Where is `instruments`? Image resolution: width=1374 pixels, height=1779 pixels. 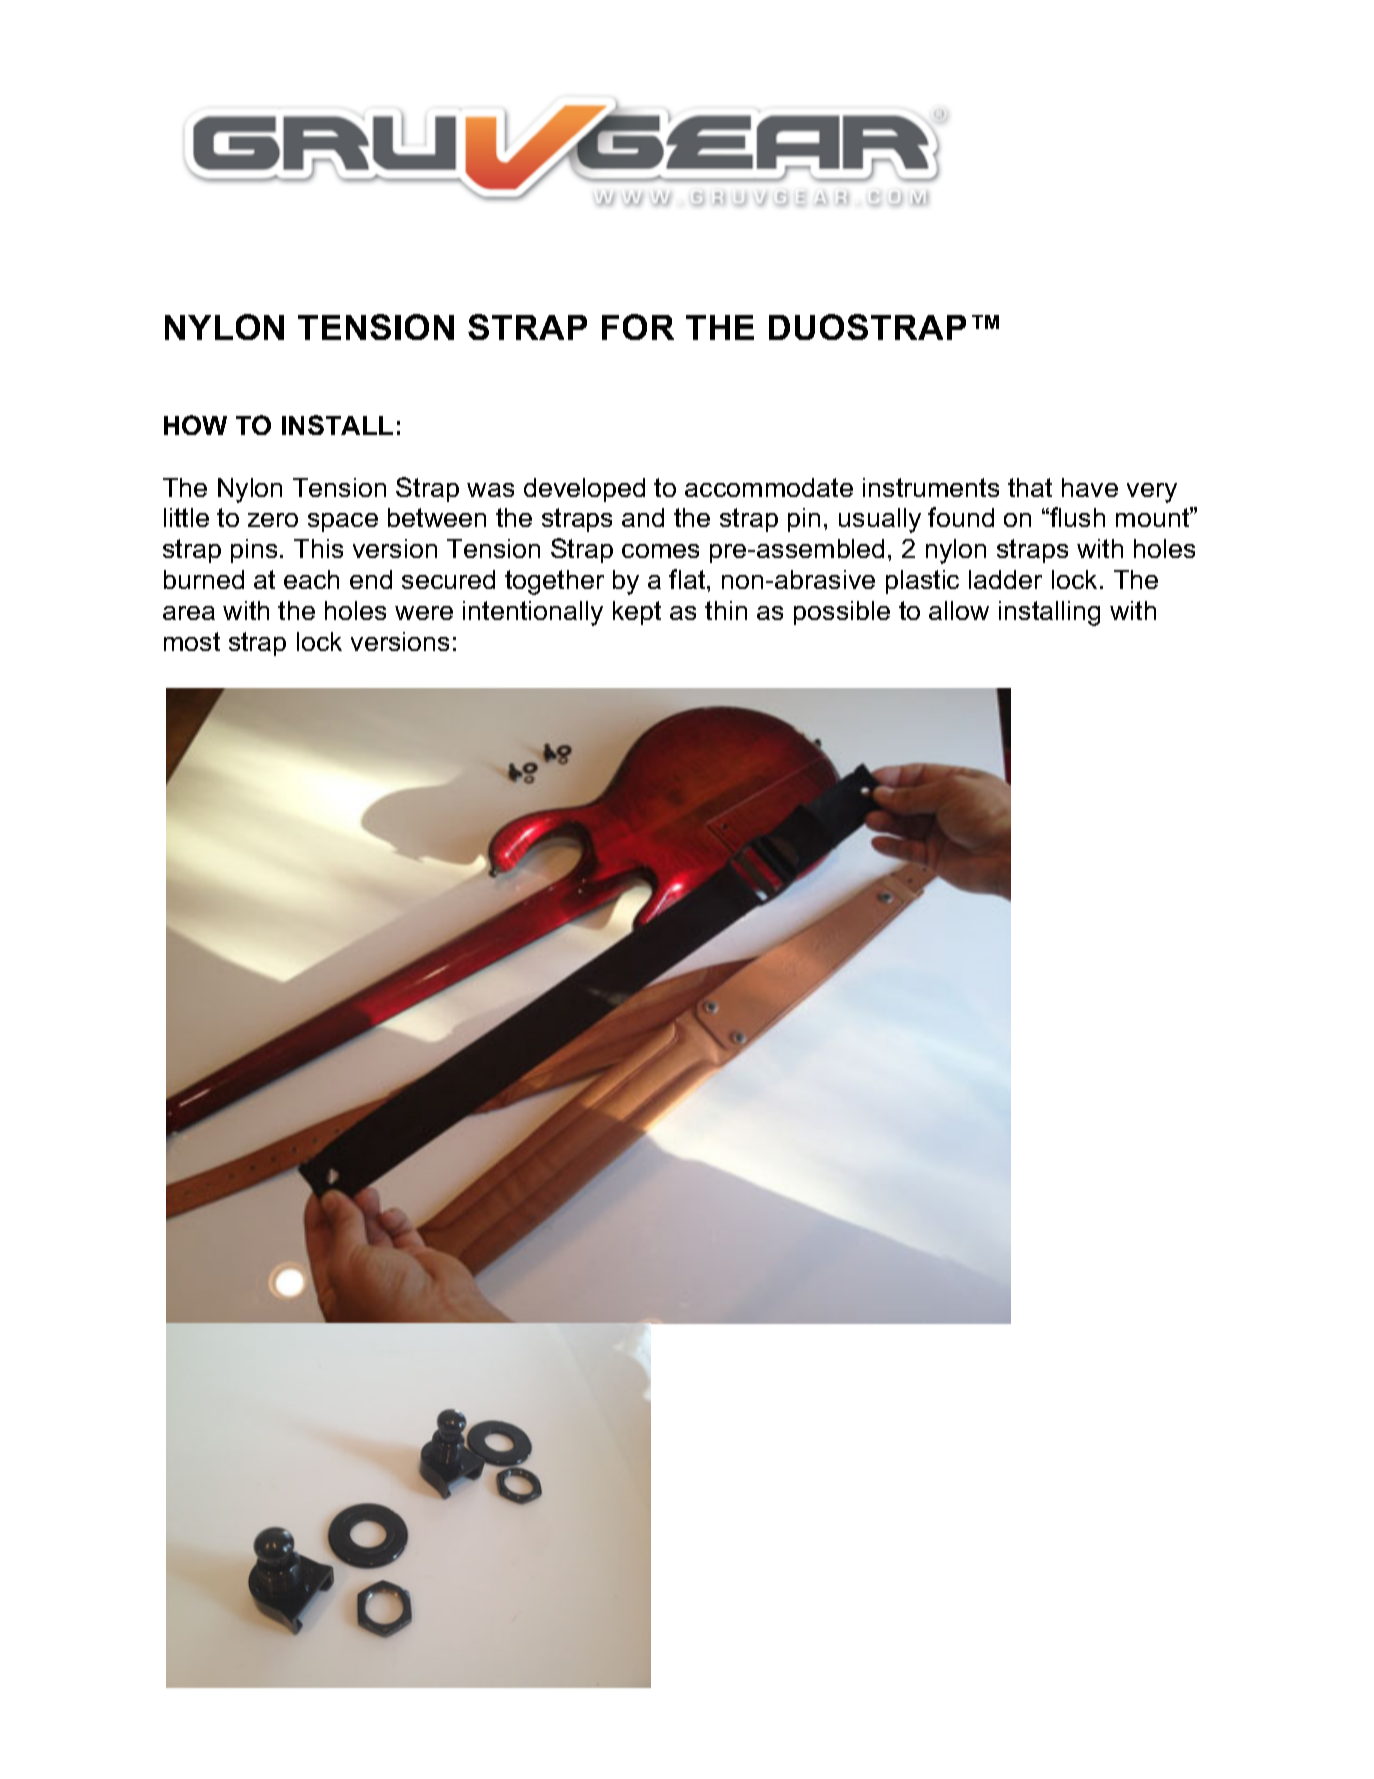
instruments is located at coordinates (931, 487).
